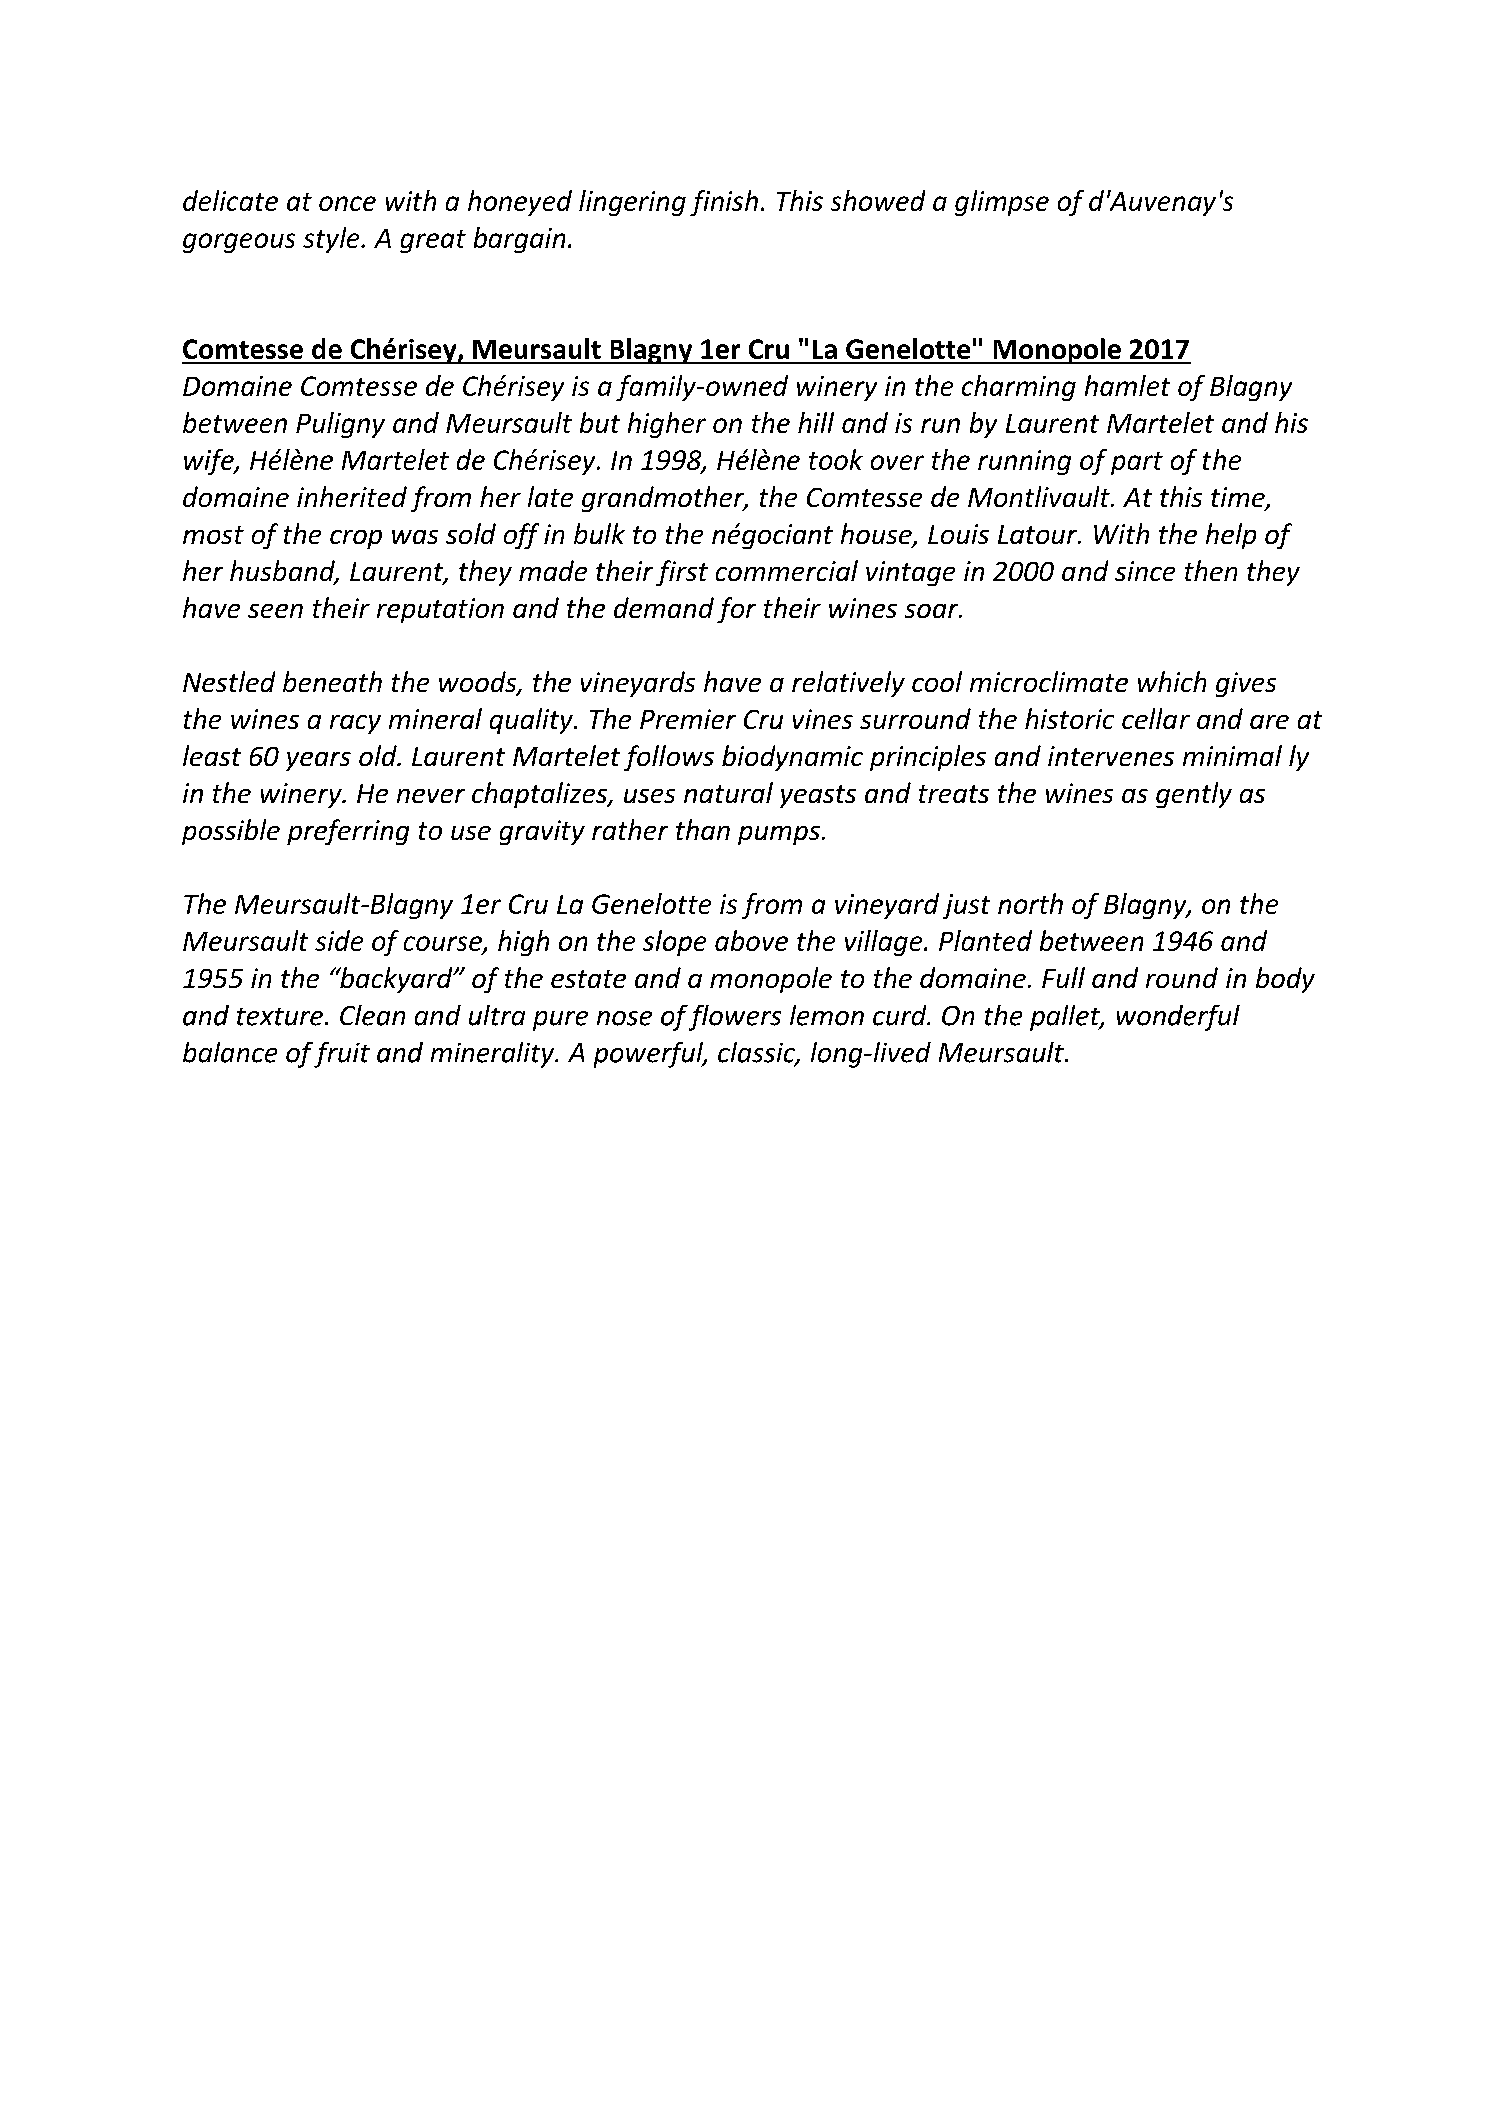  Describe the element at coordinates (372, 1015) in the screenshot. I see `Clean` at that location.
